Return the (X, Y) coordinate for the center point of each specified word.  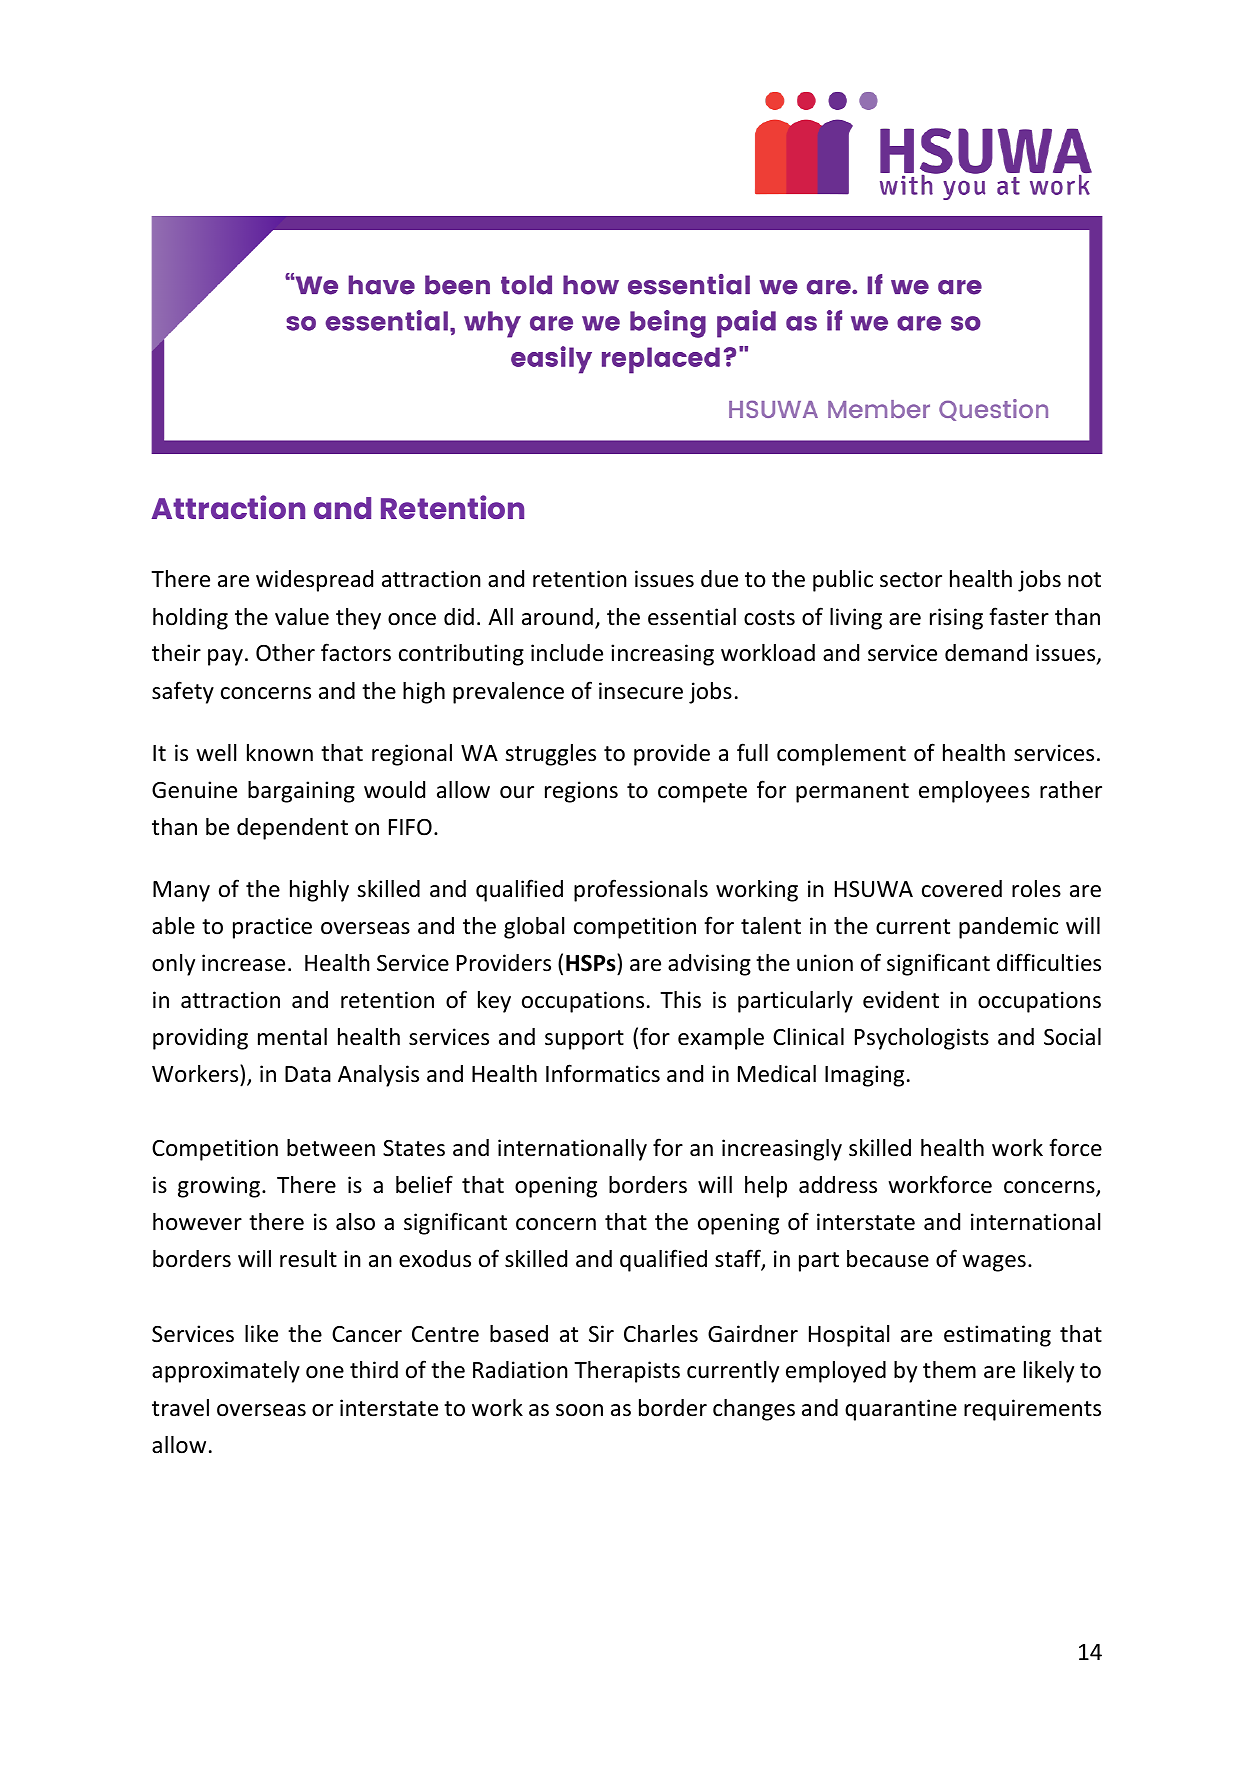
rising (956, 619)
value (302, 617)
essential (692, 617)
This (680, 1000)
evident (901, 1000)
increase (243, 963)
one (325, 1372)
